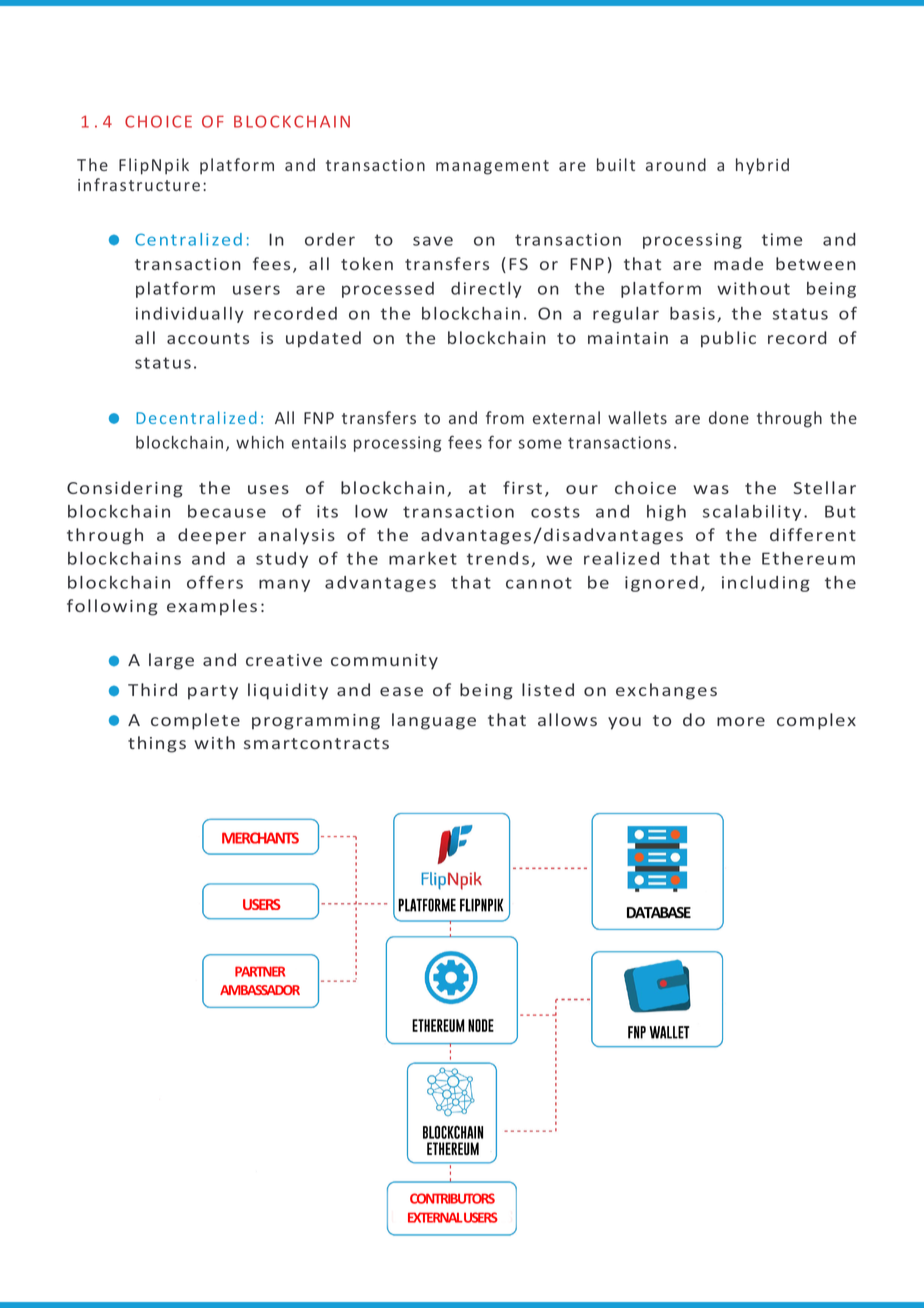  Describe the element at coordinates (499, 559) in the page. I see `trends` at that location.
